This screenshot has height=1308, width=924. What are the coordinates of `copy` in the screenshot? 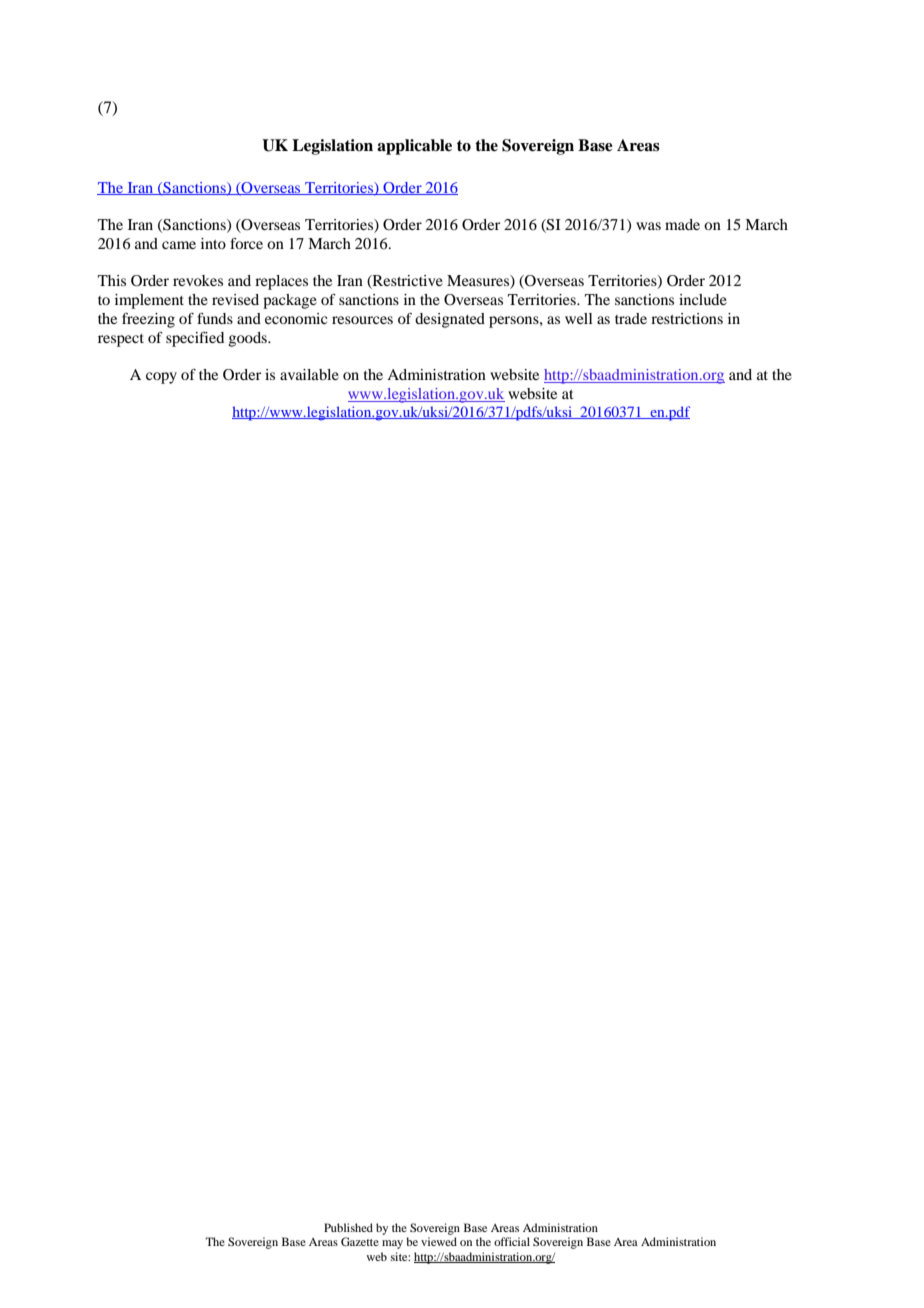 It's located at (161, 378).
